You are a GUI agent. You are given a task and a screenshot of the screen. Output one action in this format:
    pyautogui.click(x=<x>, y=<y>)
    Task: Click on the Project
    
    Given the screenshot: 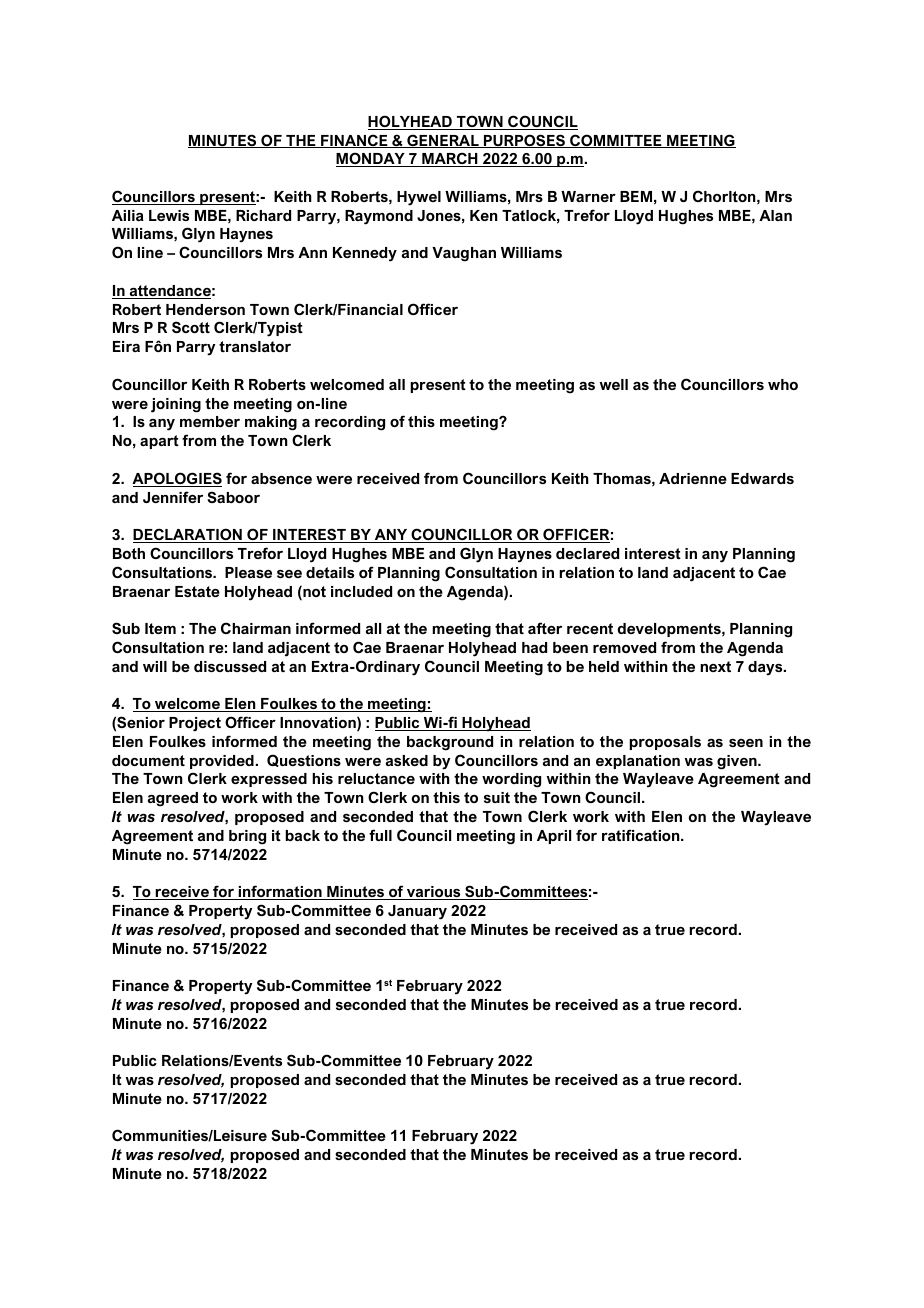 What is the action you would take?
    pyautogui.click(x=195, y=724)
